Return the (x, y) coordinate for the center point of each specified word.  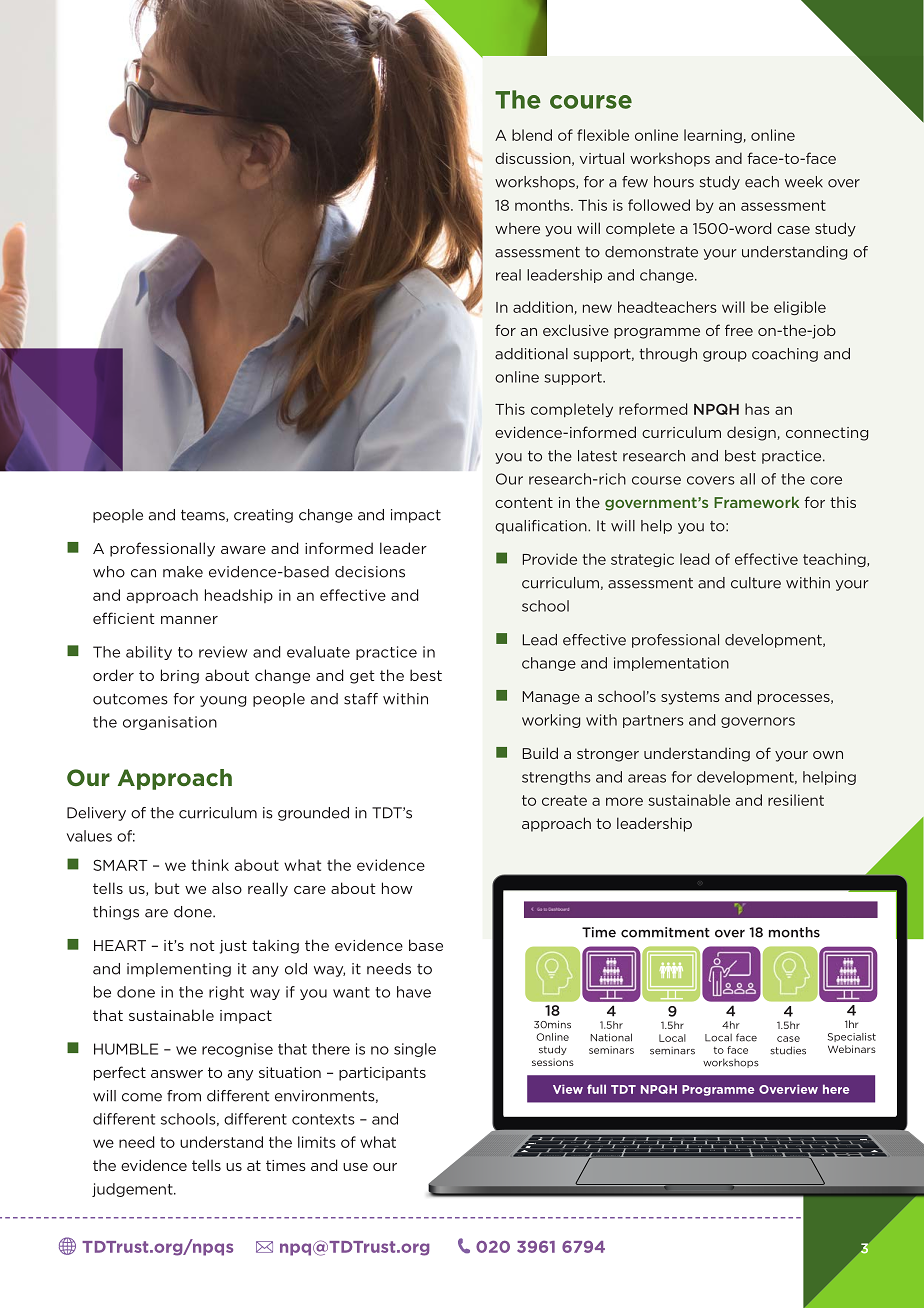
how (397, 888)
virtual (602, 158)
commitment (665, 932)
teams (204, 516)
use (355, 1167)
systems (690, 698)
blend (532, 135)
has (757, 409)
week (804, 182)
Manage (551, 698)
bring (180, 676)
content (524, 502)
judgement (133, 1190)
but (167, 888)
